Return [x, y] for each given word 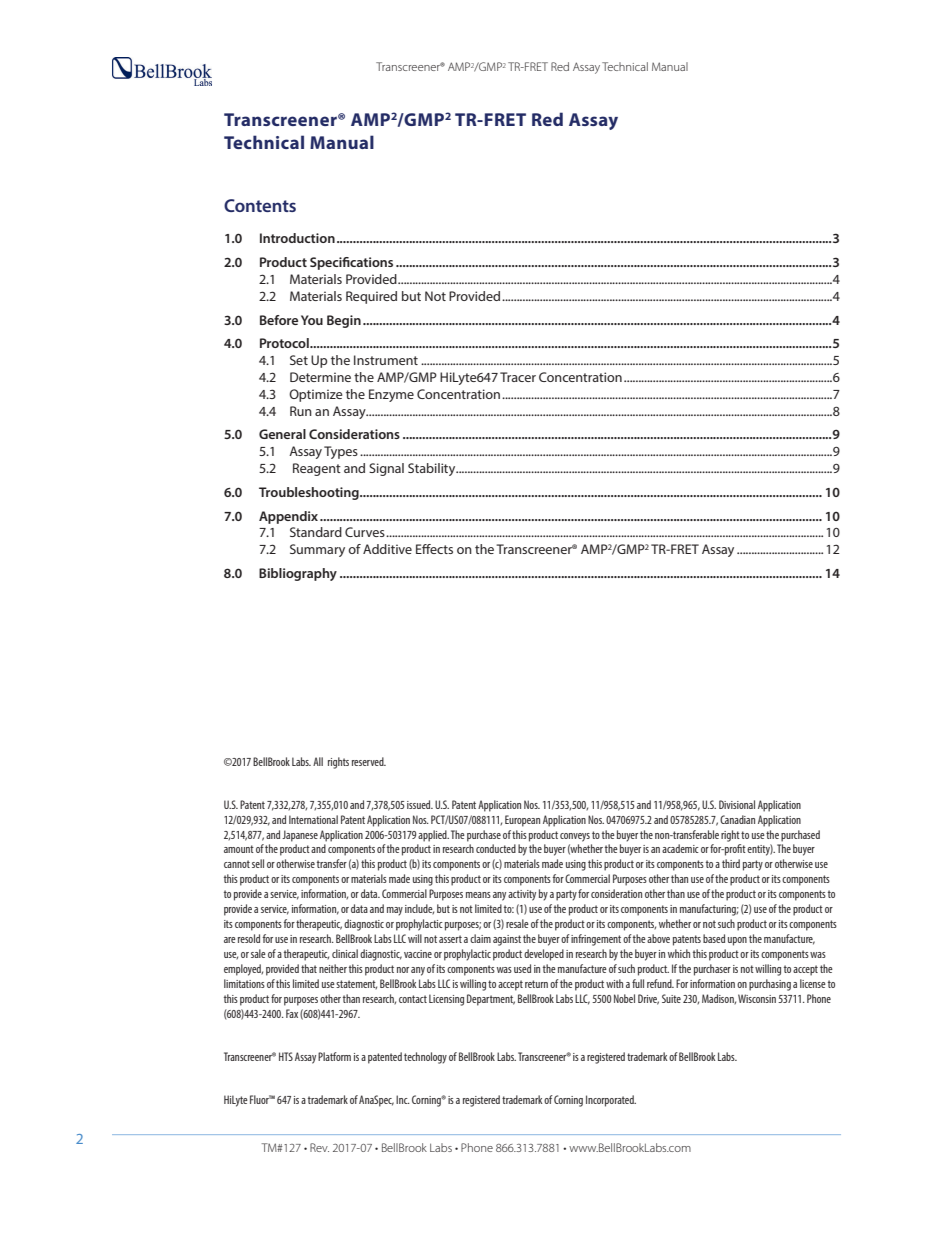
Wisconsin [757, 998]
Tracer [518, 377]
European [522, 821]
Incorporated [611, 1101]
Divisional [737, 804]
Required [371, 297]
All [318, 761]
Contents [260, 205]
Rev [319, 1147]
